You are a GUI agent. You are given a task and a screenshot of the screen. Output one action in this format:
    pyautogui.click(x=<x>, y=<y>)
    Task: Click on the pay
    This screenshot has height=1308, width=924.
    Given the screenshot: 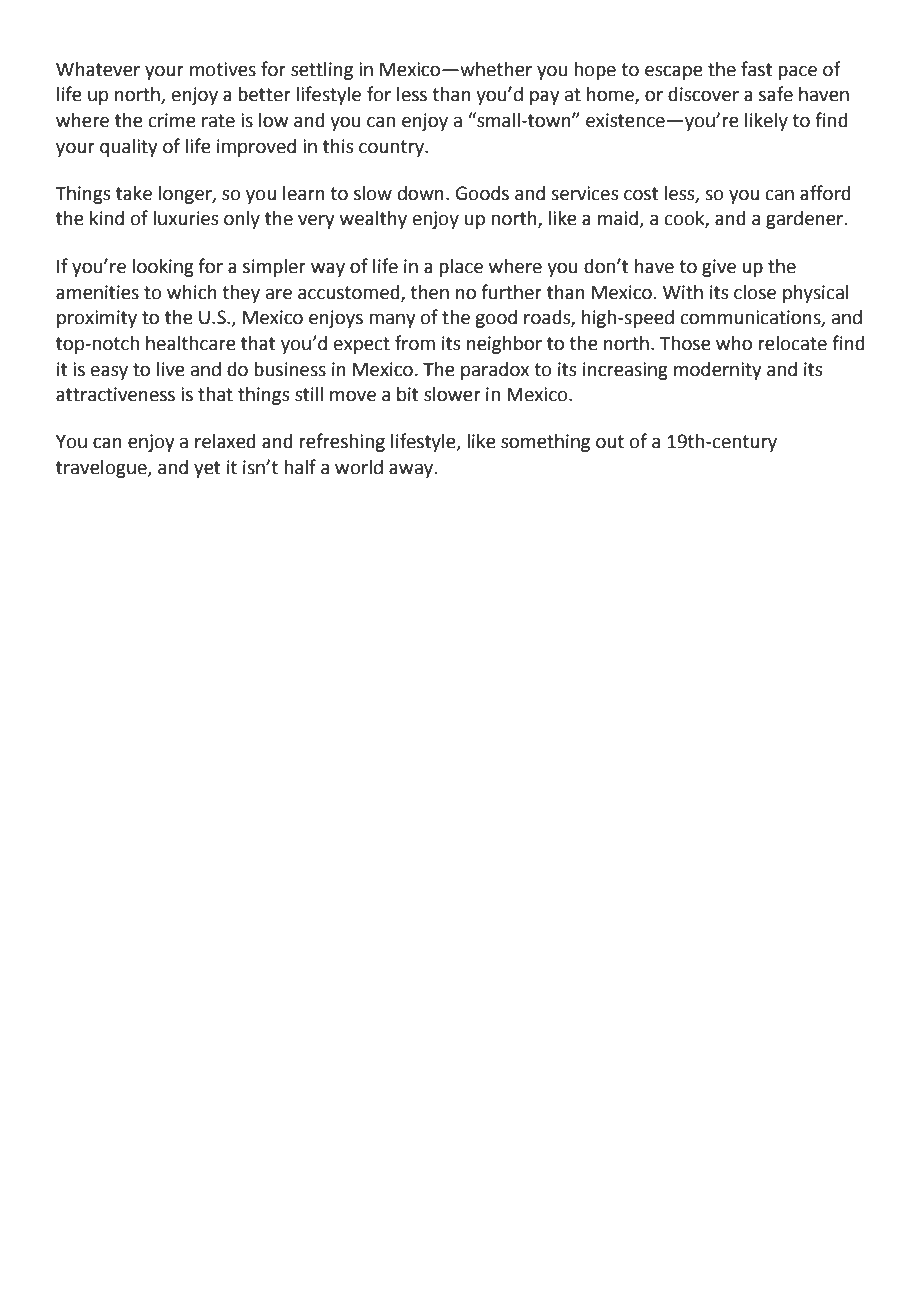 What is the action you would take?
    pyautogui.click(x=544, y=97)
